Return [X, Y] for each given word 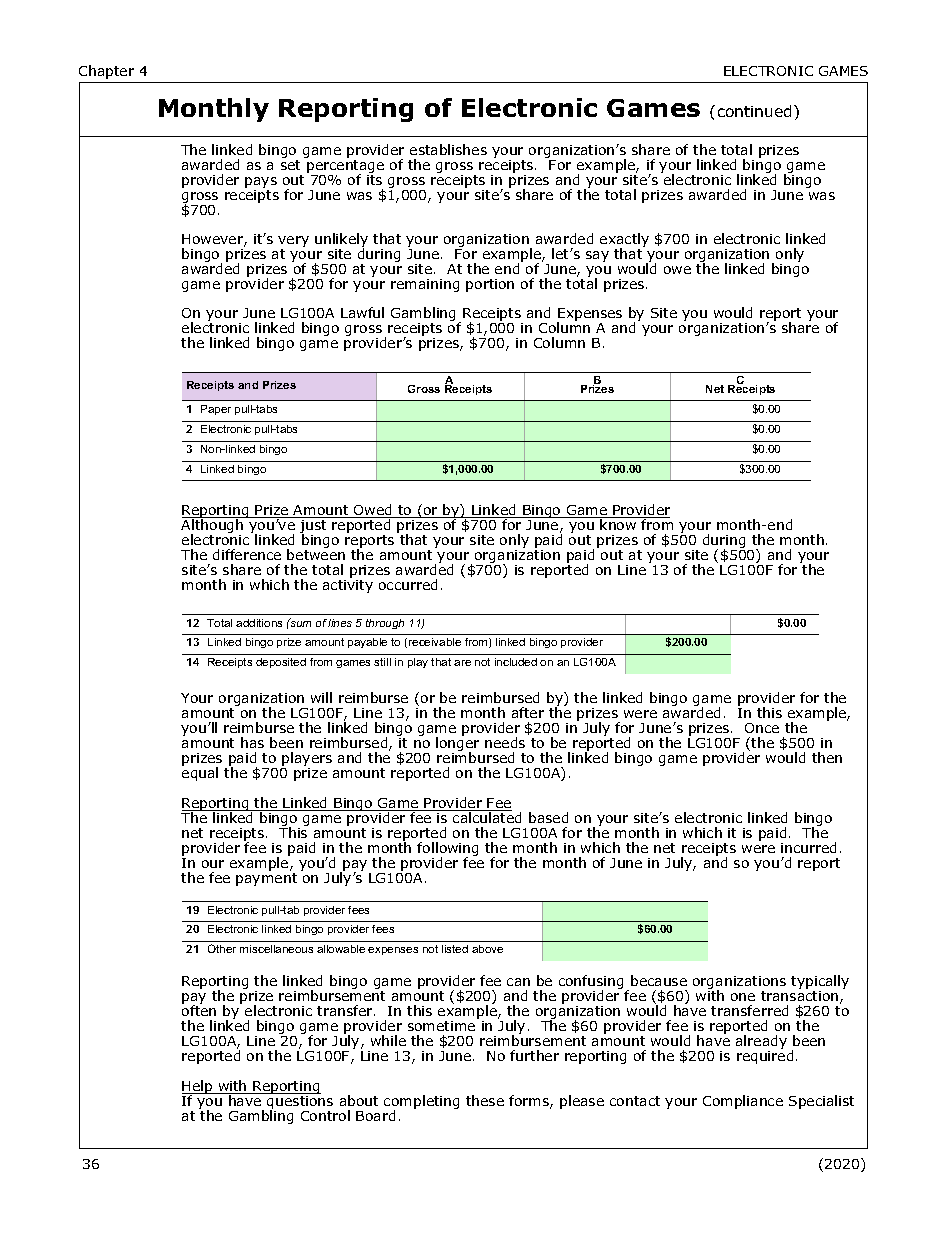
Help [198, 1088]
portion [490, 285]
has [252, 742]
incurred [808, 847]
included [516, 662]
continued [756, 111]
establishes [448, 149]
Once [762, 728]
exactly [624, 241]
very [293, 243]
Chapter [106, 72]
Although [213, 526]
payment [266, 879]
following [447, 850]
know [619, 523]
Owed [373, 511]
